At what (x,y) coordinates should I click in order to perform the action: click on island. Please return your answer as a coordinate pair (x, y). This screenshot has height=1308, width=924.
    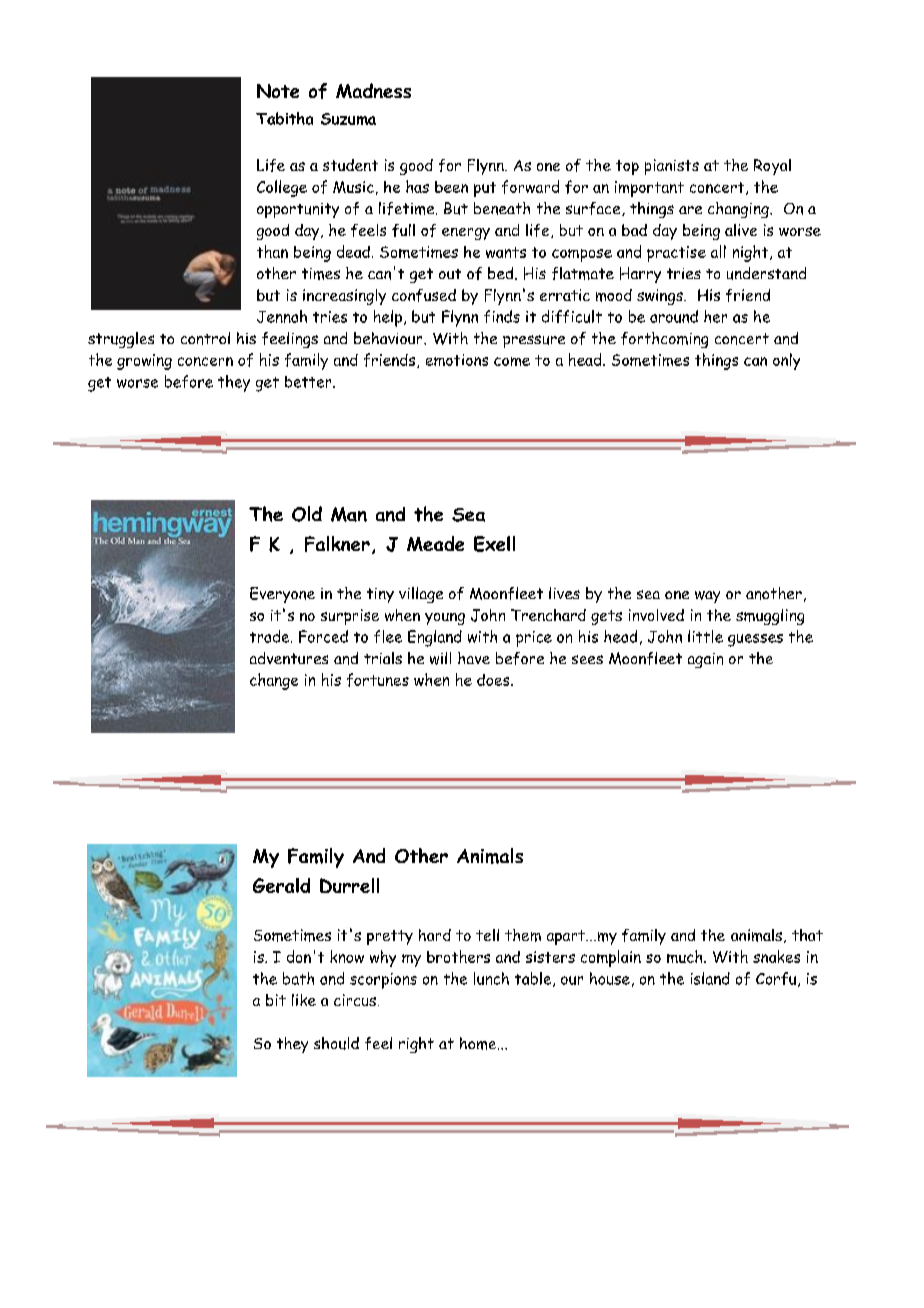
    Looking at the image, I should click on (710, 978).
